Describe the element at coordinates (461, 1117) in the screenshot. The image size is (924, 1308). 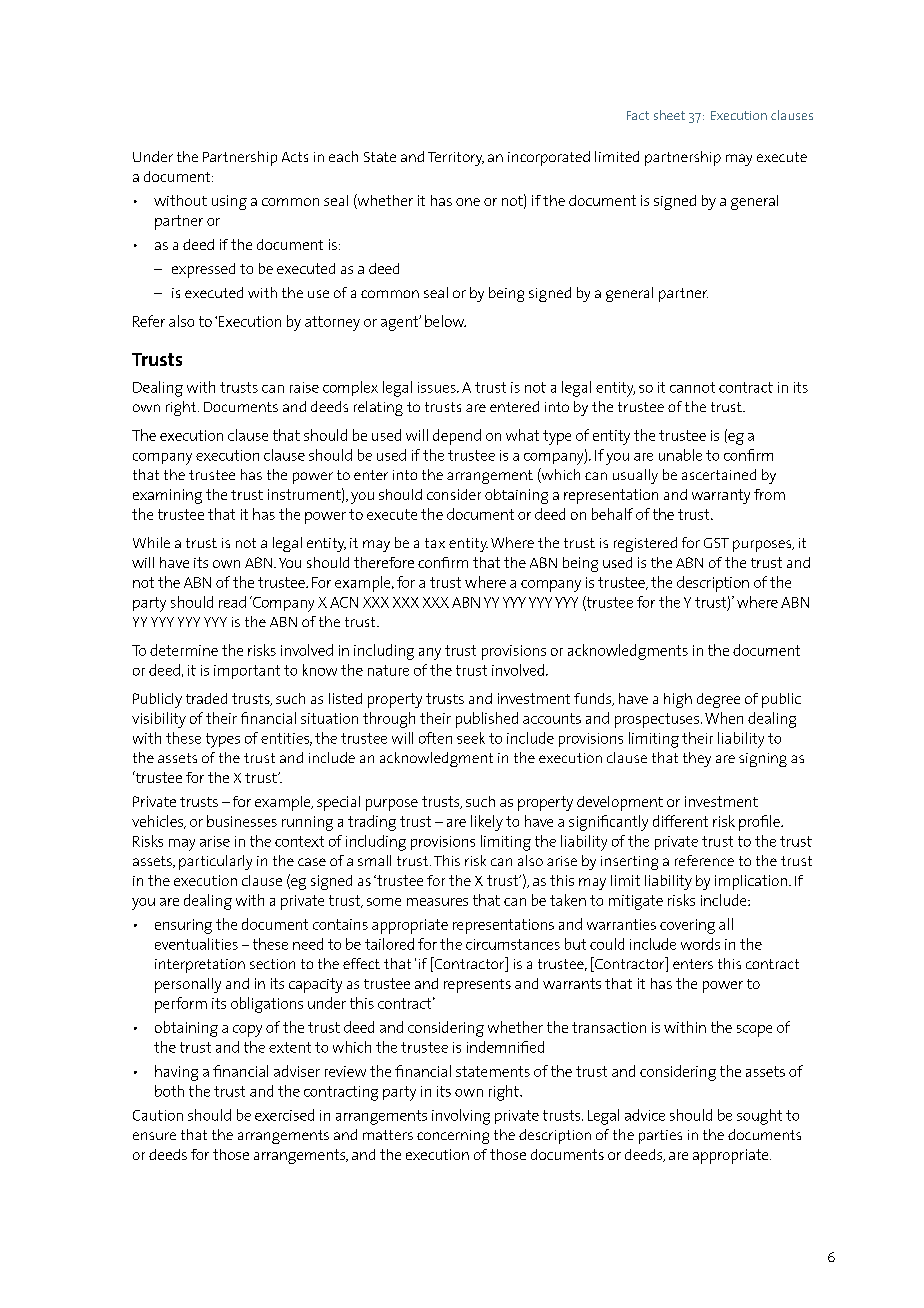
I see `involving` at that location.
